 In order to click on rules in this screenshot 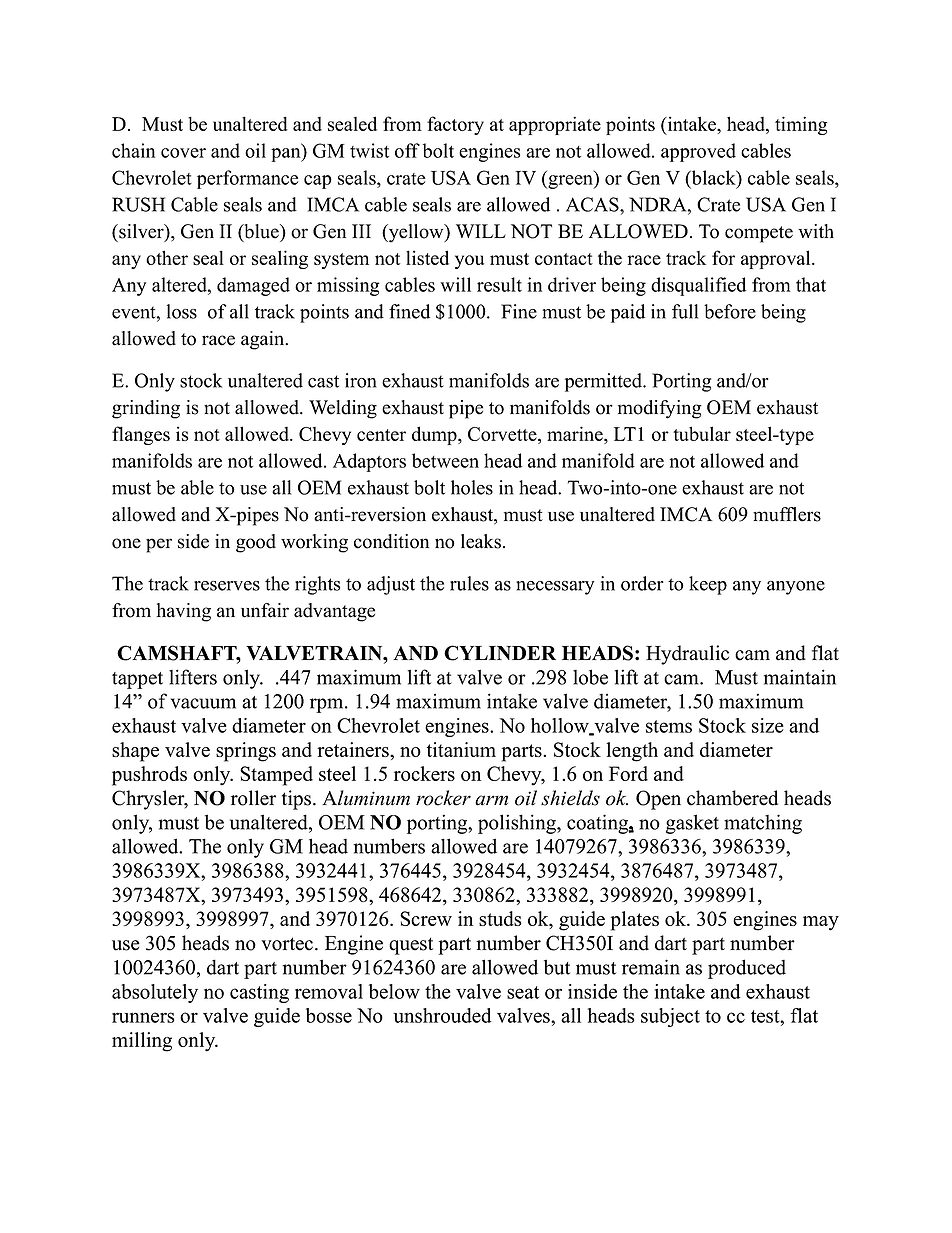, I will do `click(469, 583)`.
